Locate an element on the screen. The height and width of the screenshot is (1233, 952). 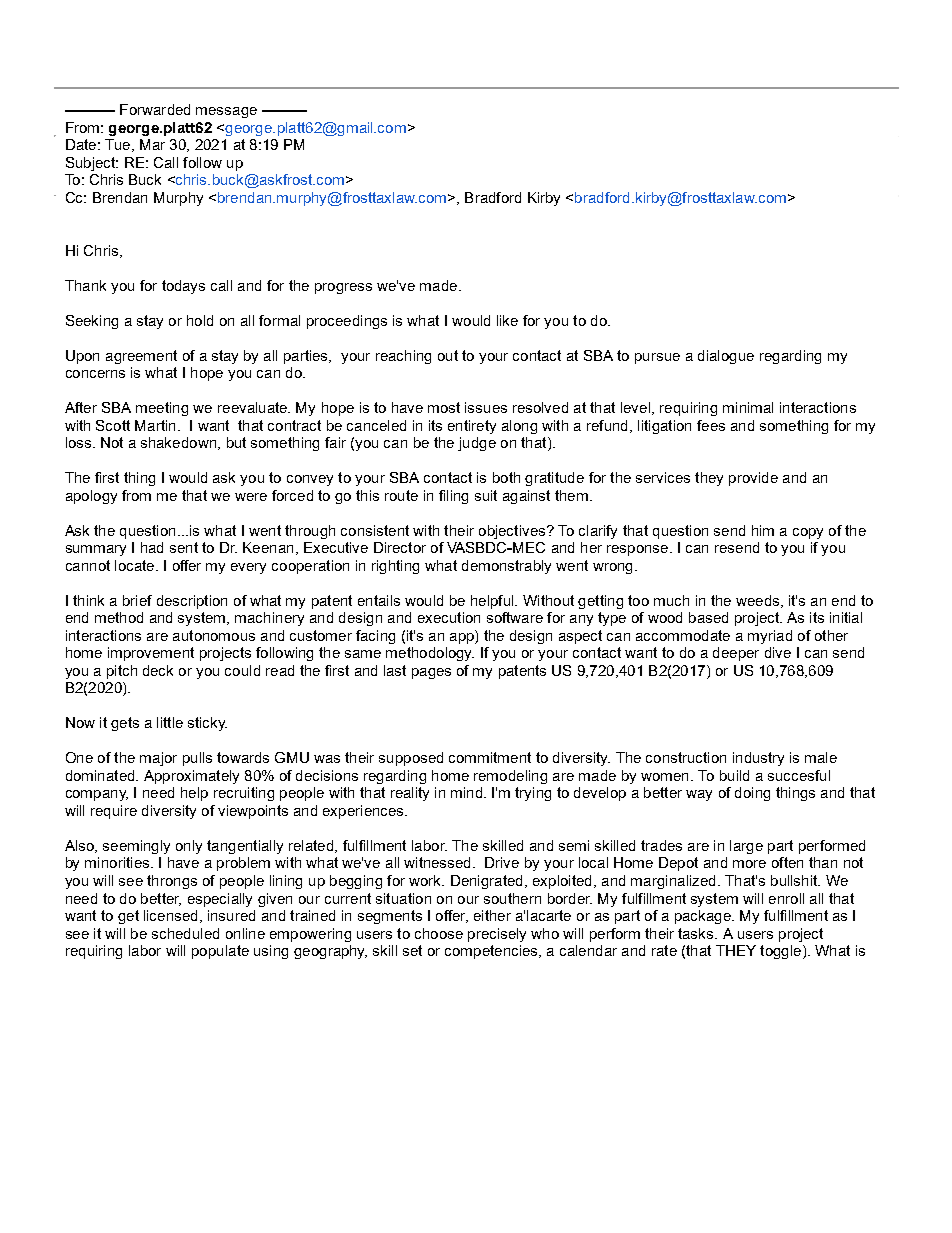
scheduled is located at coordinates (185, 933).
